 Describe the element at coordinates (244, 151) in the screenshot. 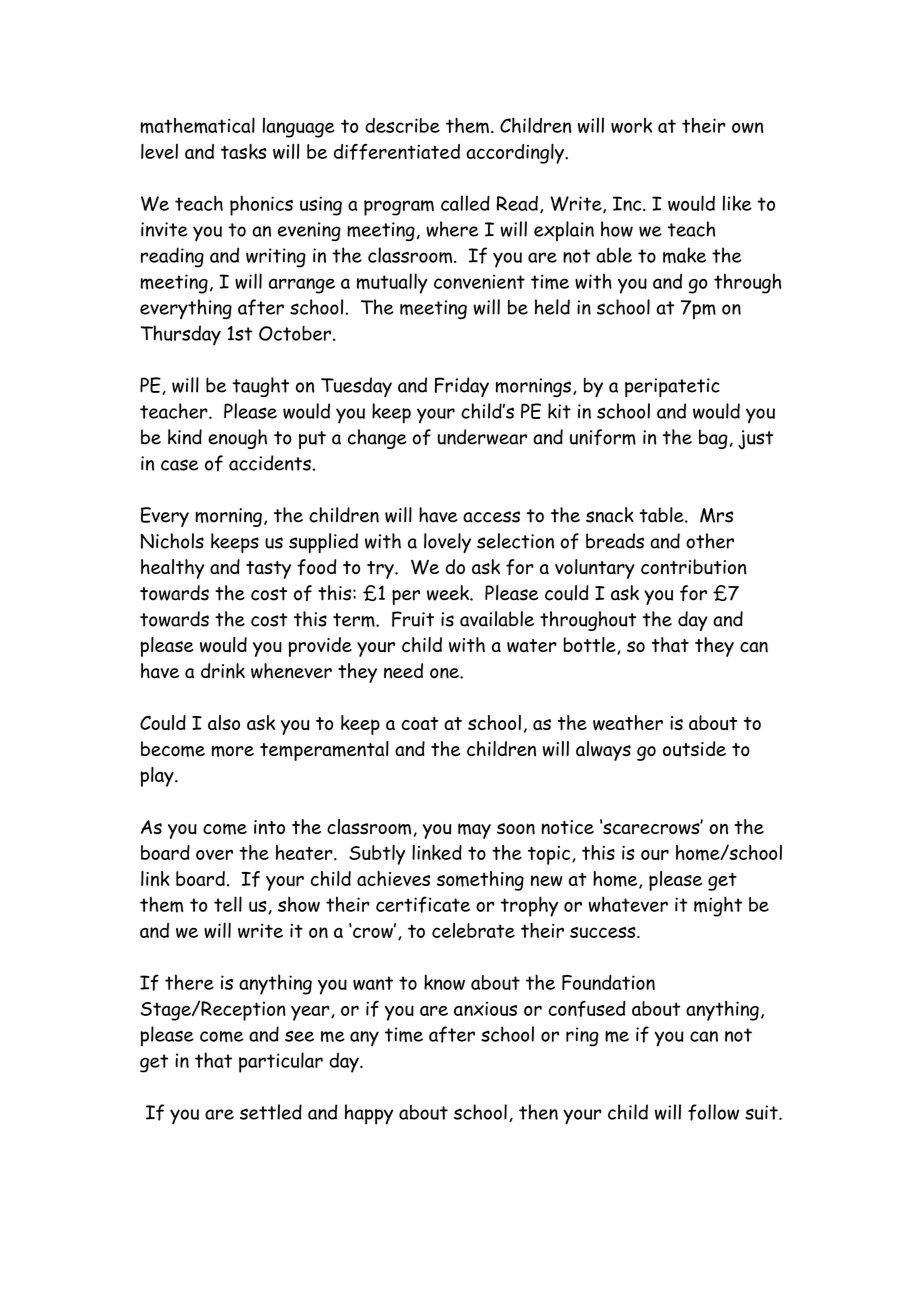

I see `tasks` at that location.
